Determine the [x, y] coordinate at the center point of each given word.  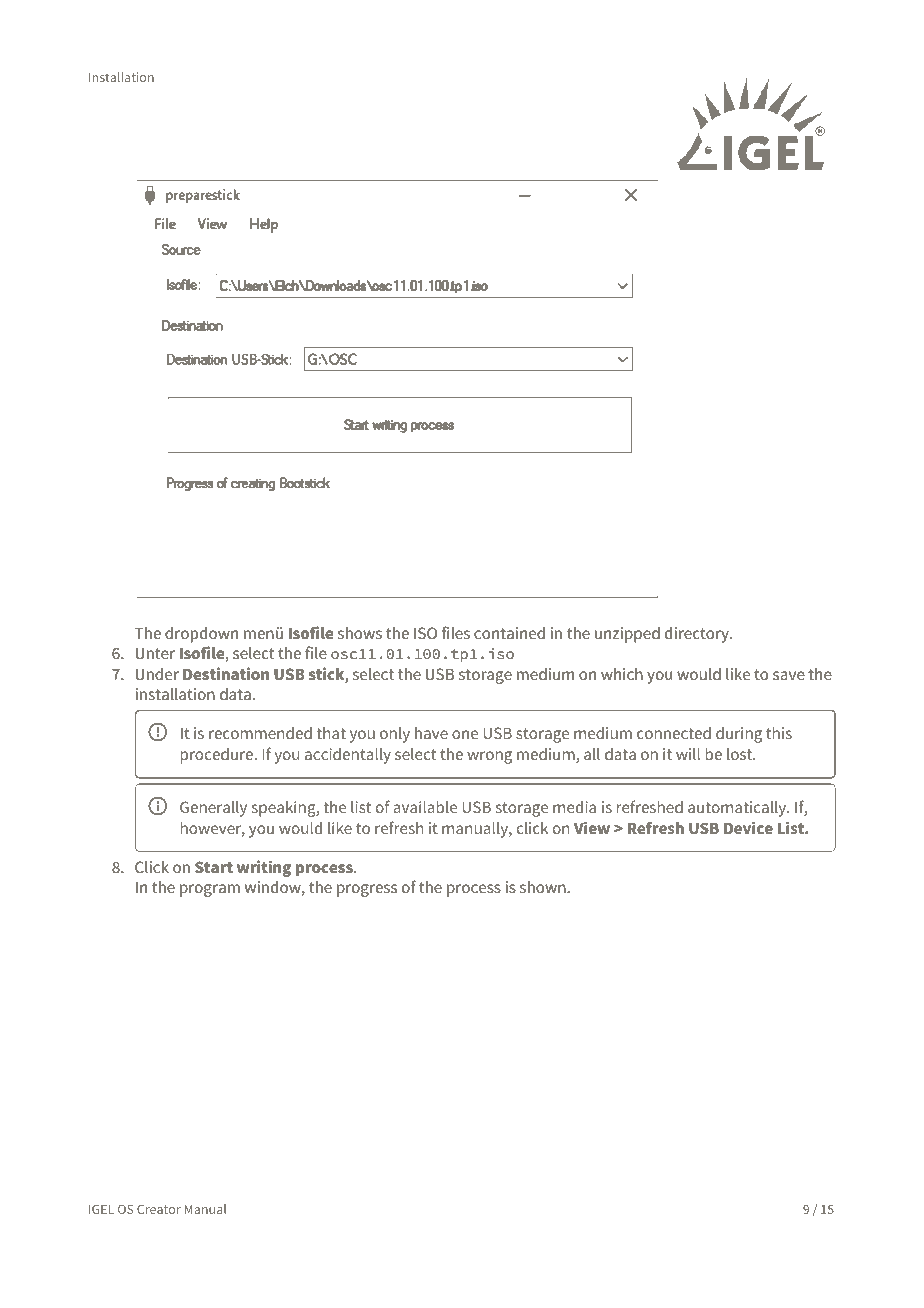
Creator [159, 1209]
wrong [489, 757]
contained [509, 633]
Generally [213, 809]
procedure [218, 756]
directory [698, 635]
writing [264, 868]
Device [748, 827]
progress [367, 890]
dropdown [201, 635]
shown [544, 887]
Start [214, 867]
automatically [738, 809]
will [688, 754]
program [210, 890]
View [592, 827]
